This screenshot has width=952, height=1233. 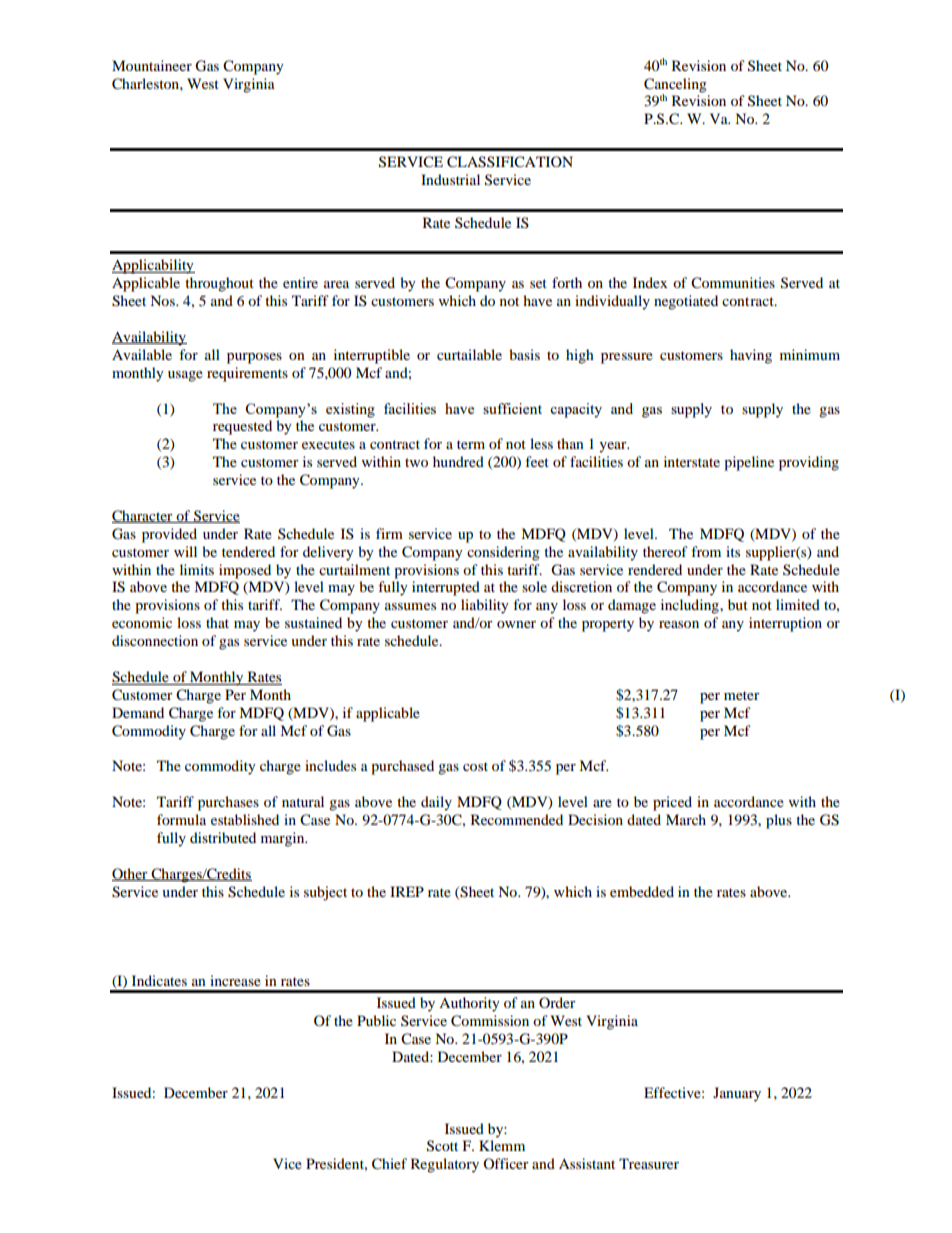 What do you see at coordinates (751, 356) in the screenshot?
I see `having` at bounding box center [751, 356].
